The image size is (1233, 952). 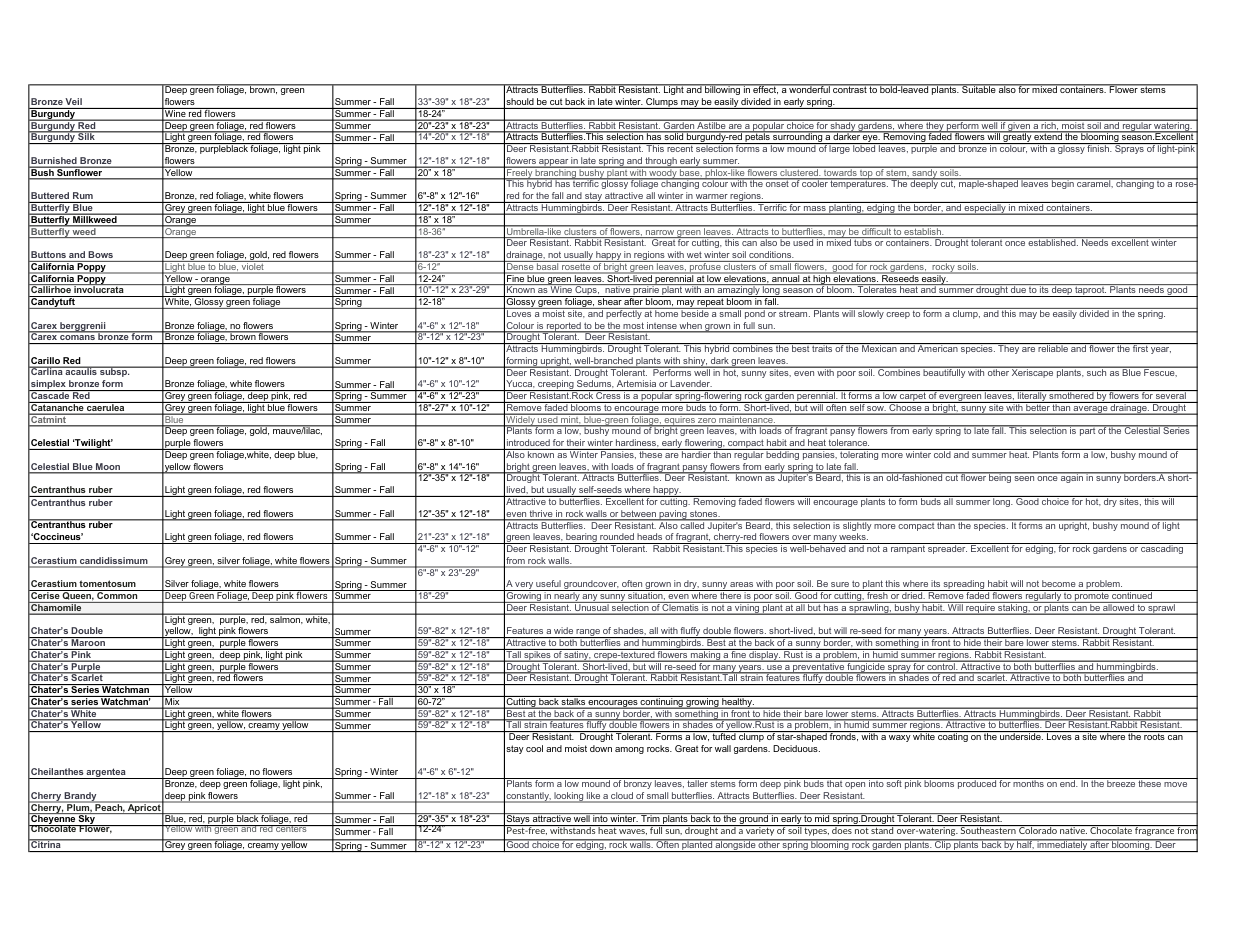 I want to click on promote, so click(x=1092, y=596).
